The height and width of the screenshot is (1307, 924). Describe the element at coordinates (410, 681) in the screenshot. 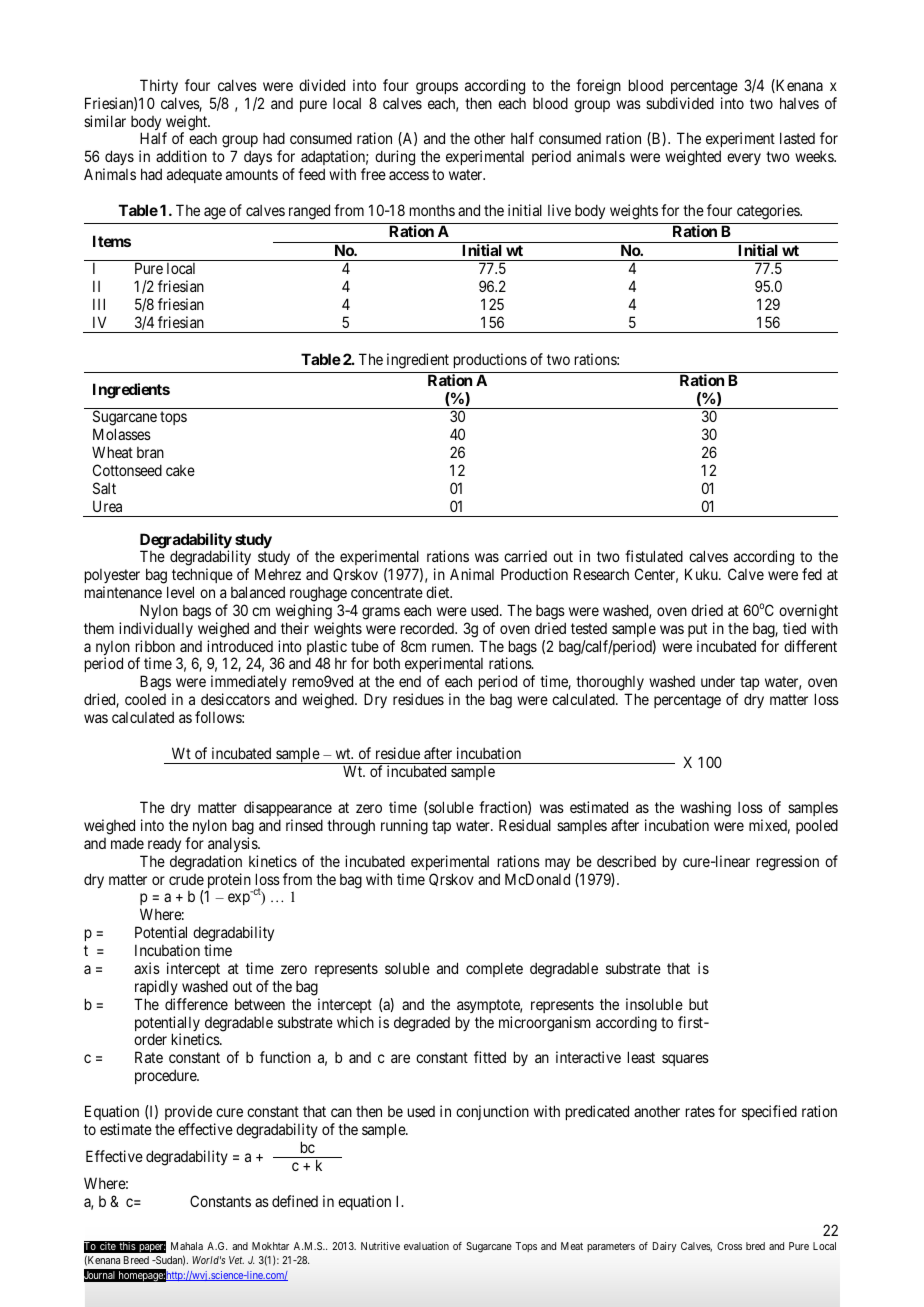

I see `end` at that location.
